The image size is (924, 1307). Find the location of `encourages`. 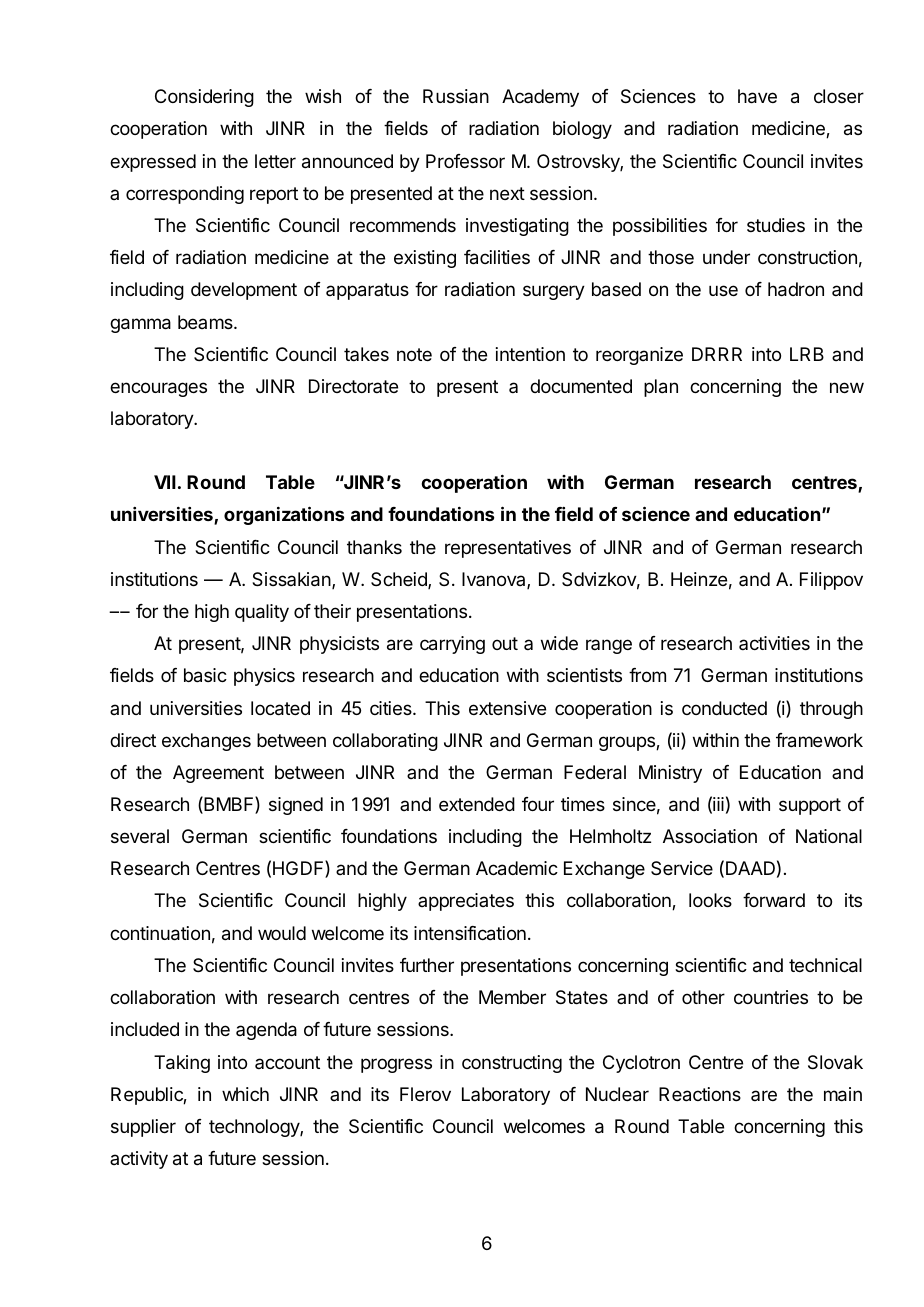

encourages is located at coordinates (158, 389).
